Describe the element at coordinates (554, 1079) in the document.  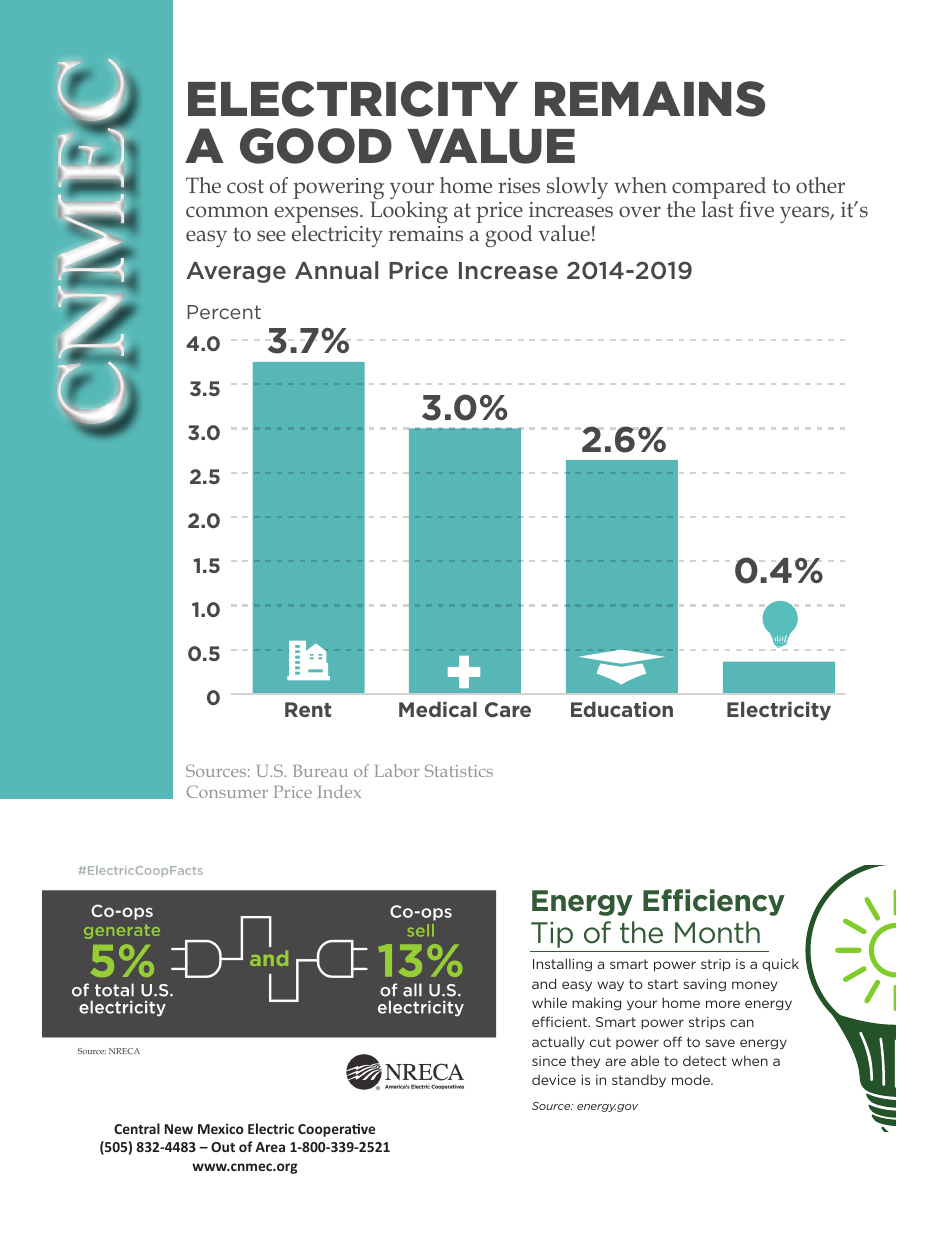
I see `device` at that location.
